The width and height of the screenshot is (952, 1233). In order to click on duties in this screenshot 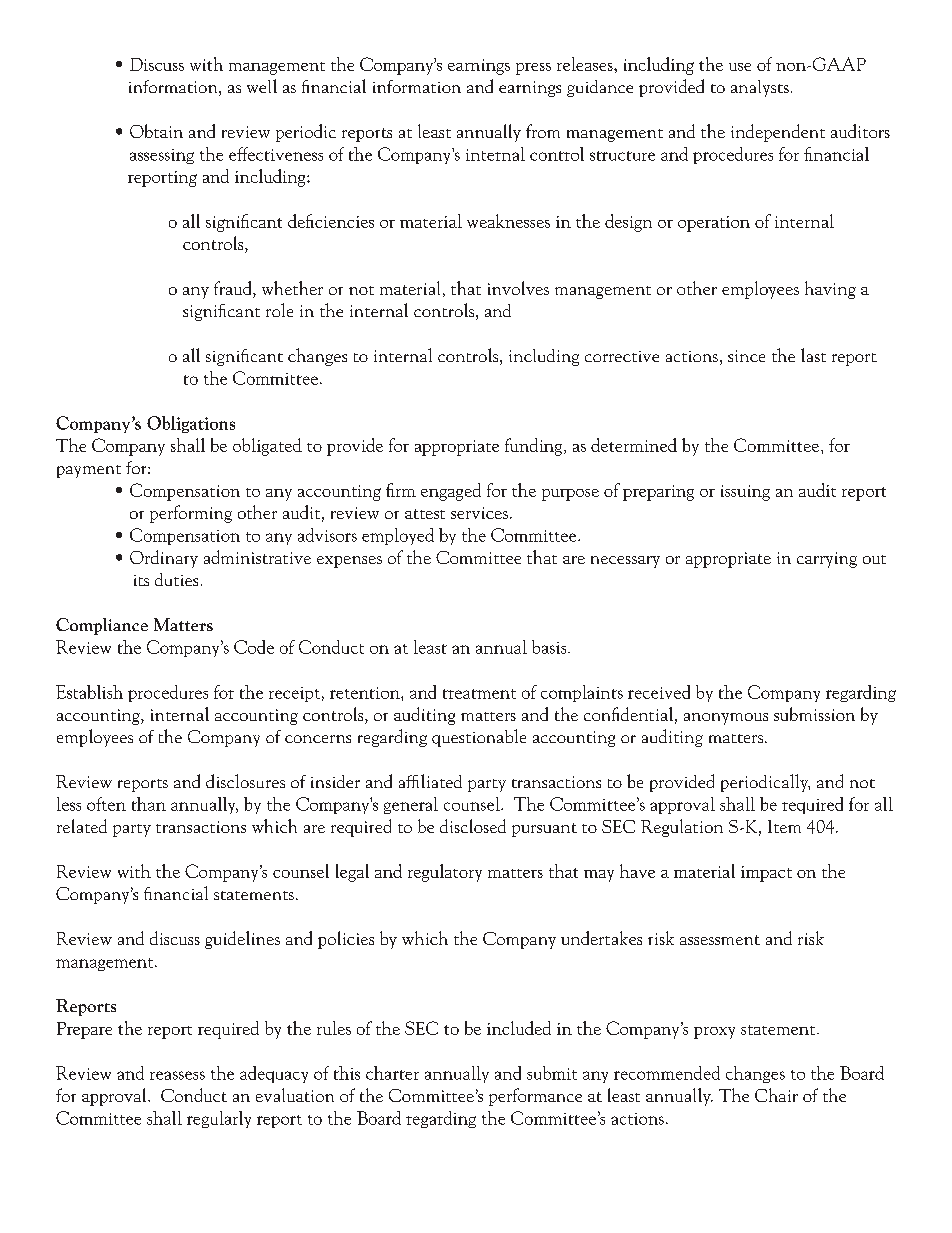, I will do `click(176, 579)`.
